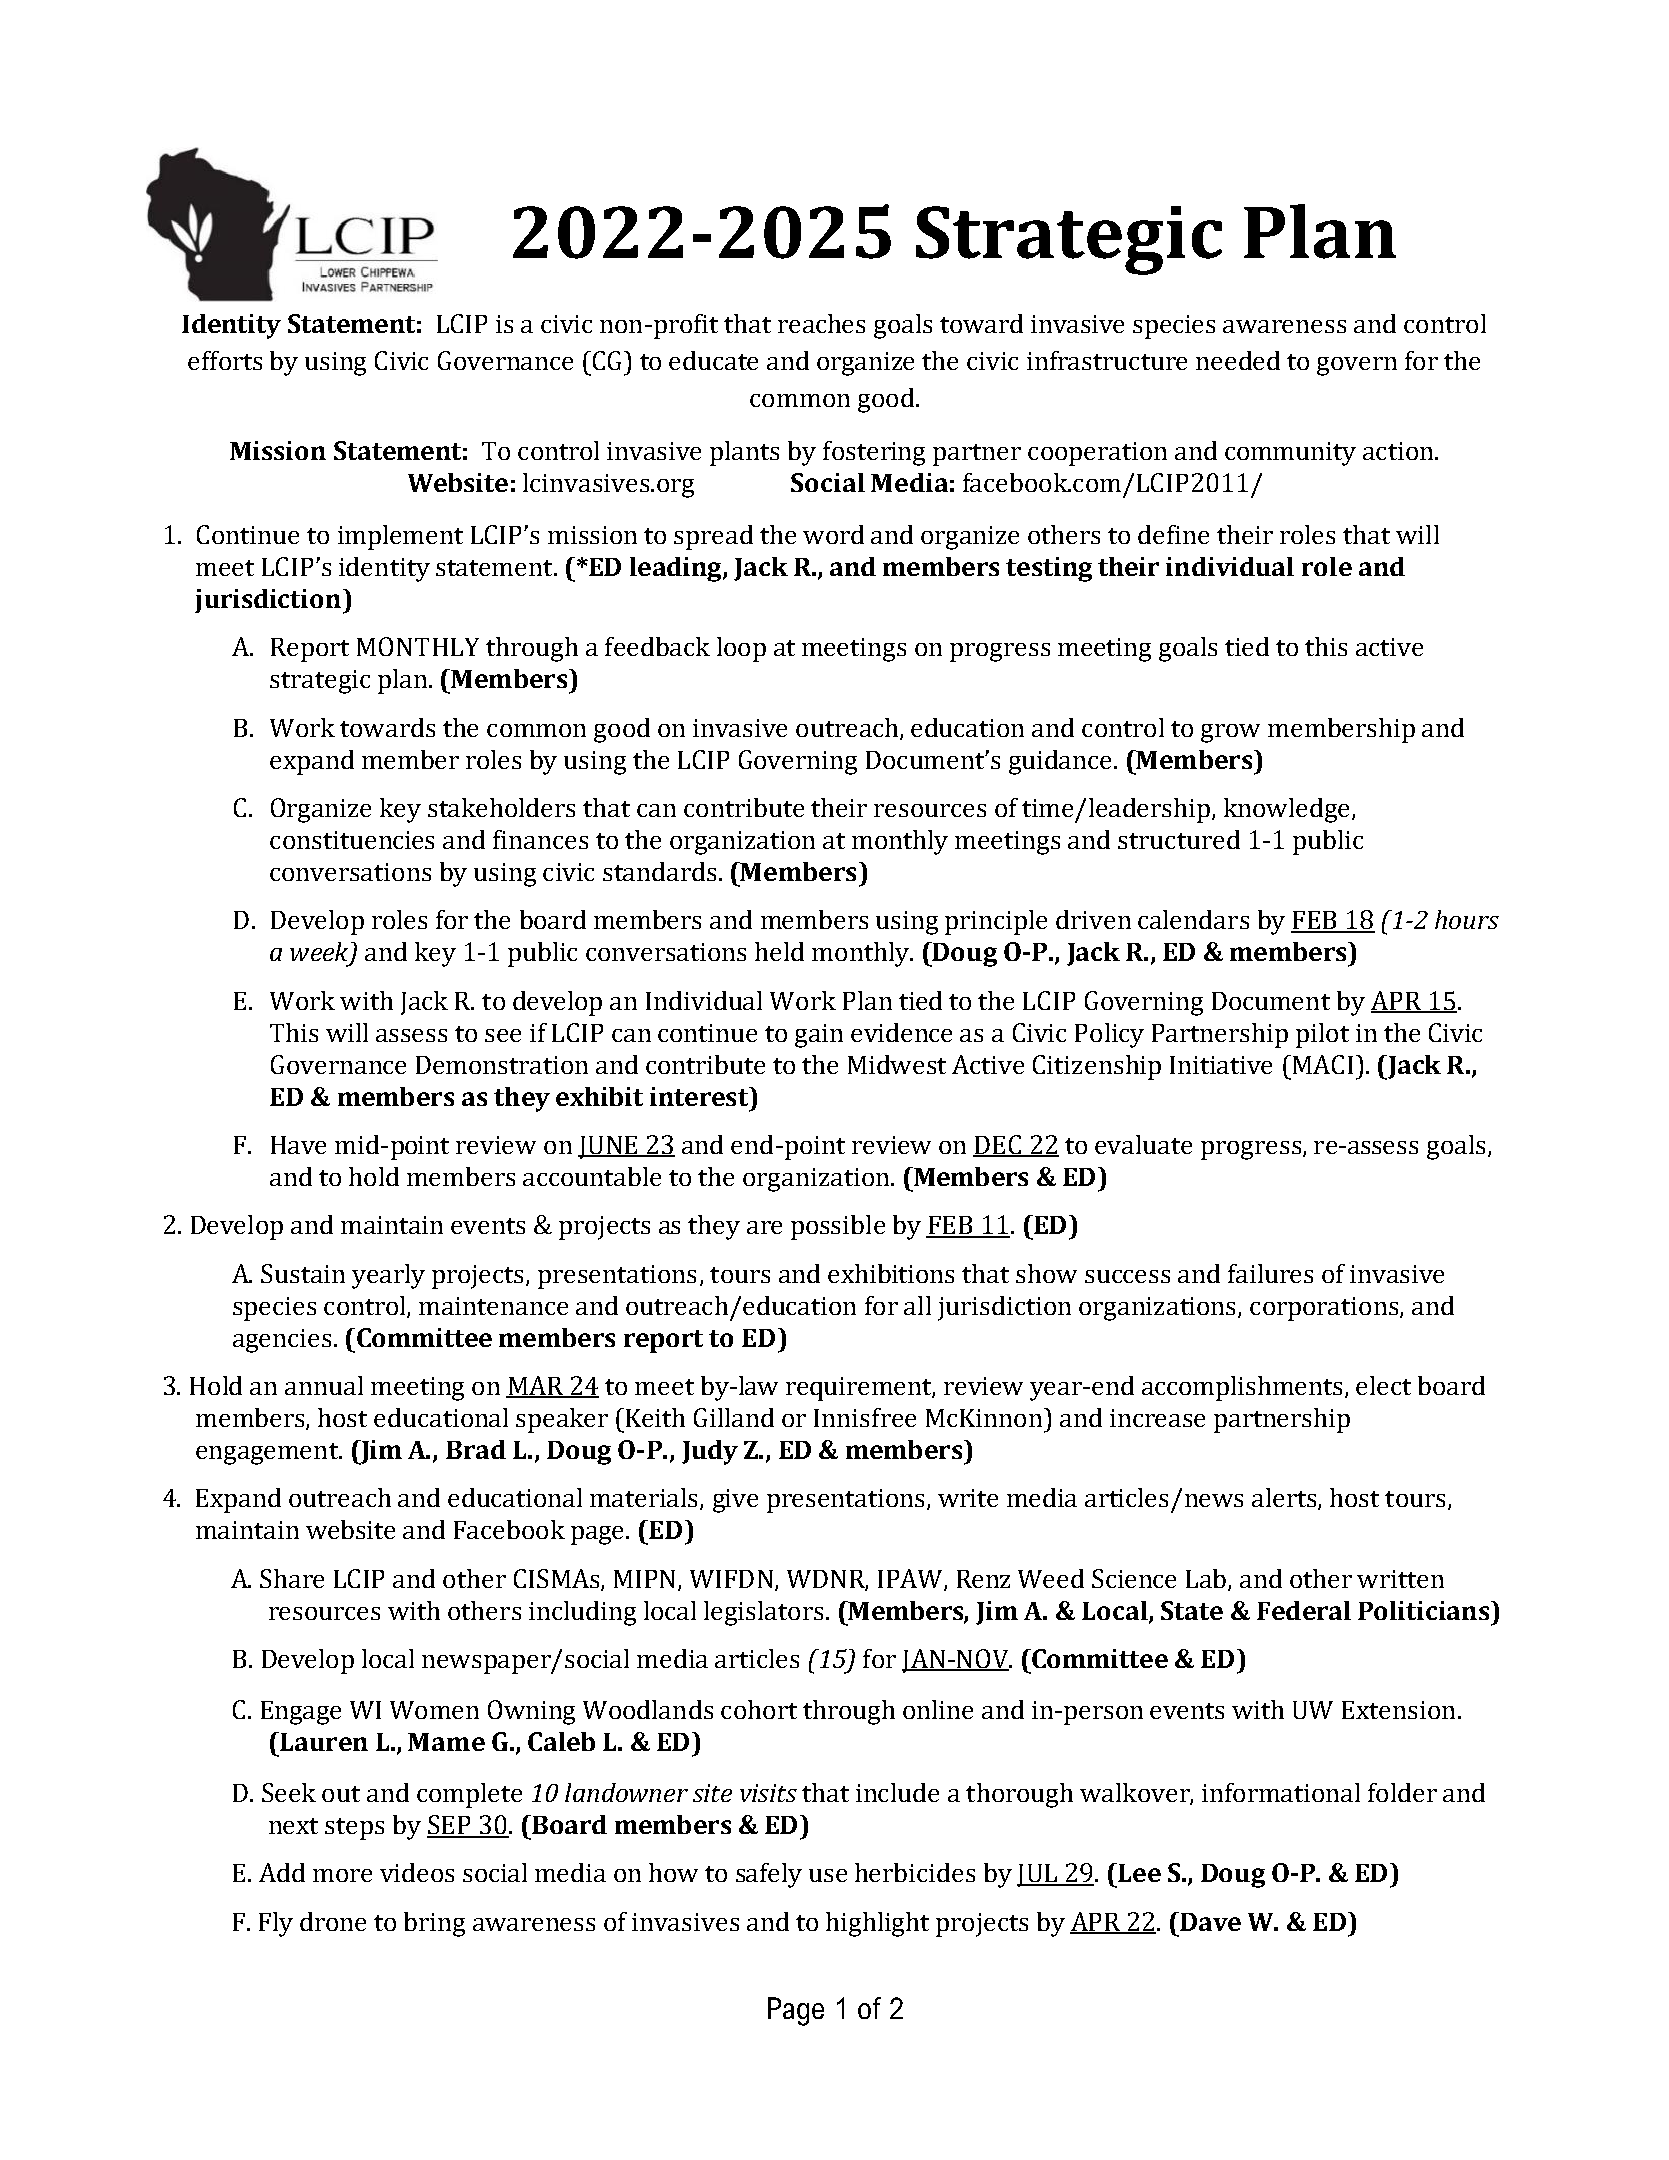 This screenshot has height=2160, width=1669. What do you see at coordinates (828, 1875) in the screenshot?
I see `use` at bounding box center [828, 1875].
